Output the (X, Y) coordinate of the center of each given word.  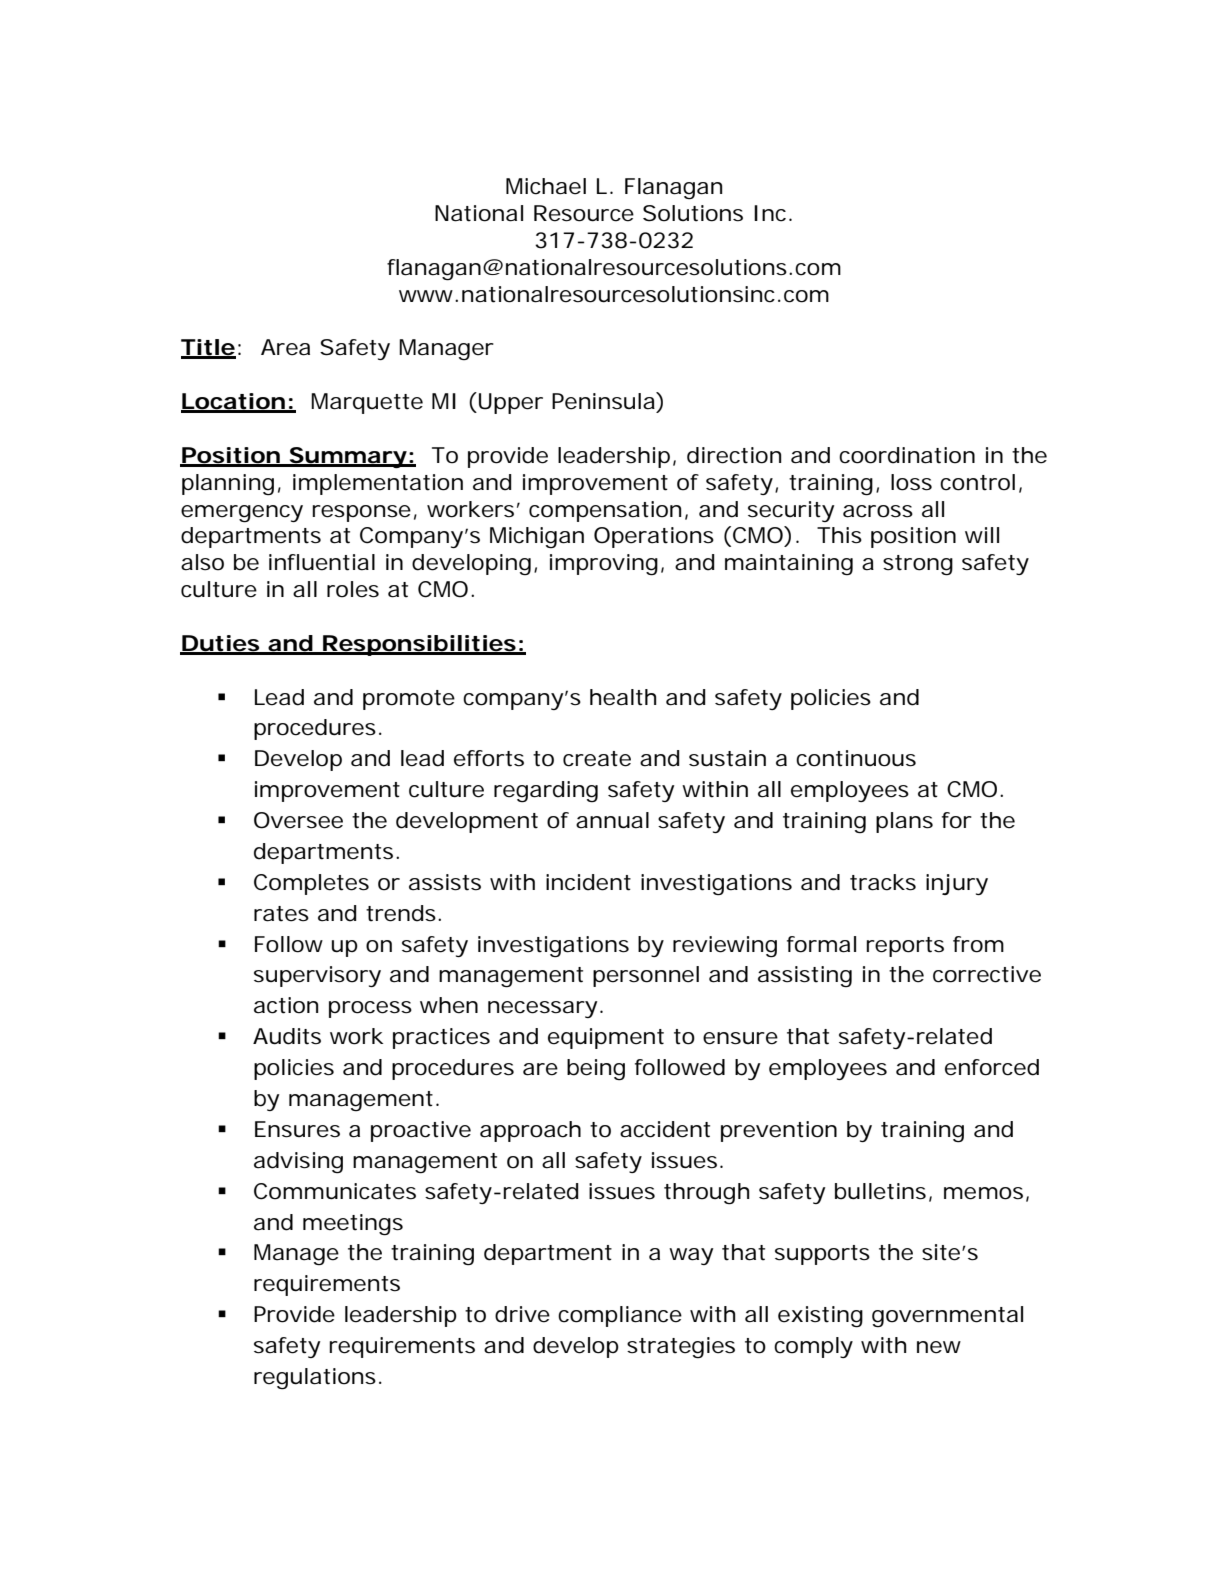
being (596, 1070)
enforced (992, 1067)
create (597, 759)
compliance (620, 1316)
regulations (315, 1379)
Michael (546, 186)
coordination (907, 455)
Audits (287, 1036)
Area (285, 347)
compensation (605, 511)
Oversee (298, 820)
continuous (856, 758)
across (878, 511)
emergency (242, 514)
